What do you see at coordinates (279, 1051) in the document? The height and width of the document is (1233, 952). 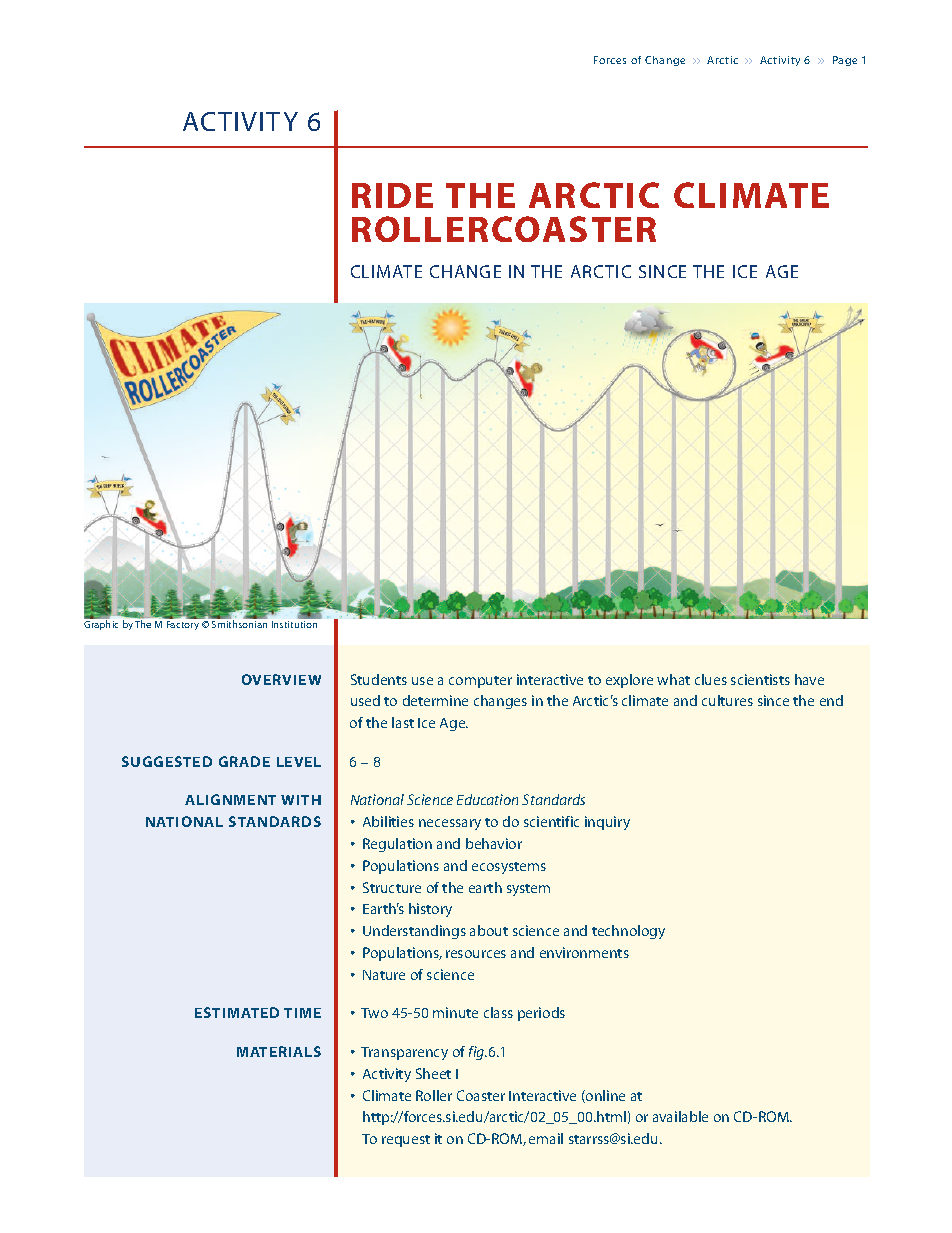 I see `MATERIALS` at bounding box center [279, 1051].
